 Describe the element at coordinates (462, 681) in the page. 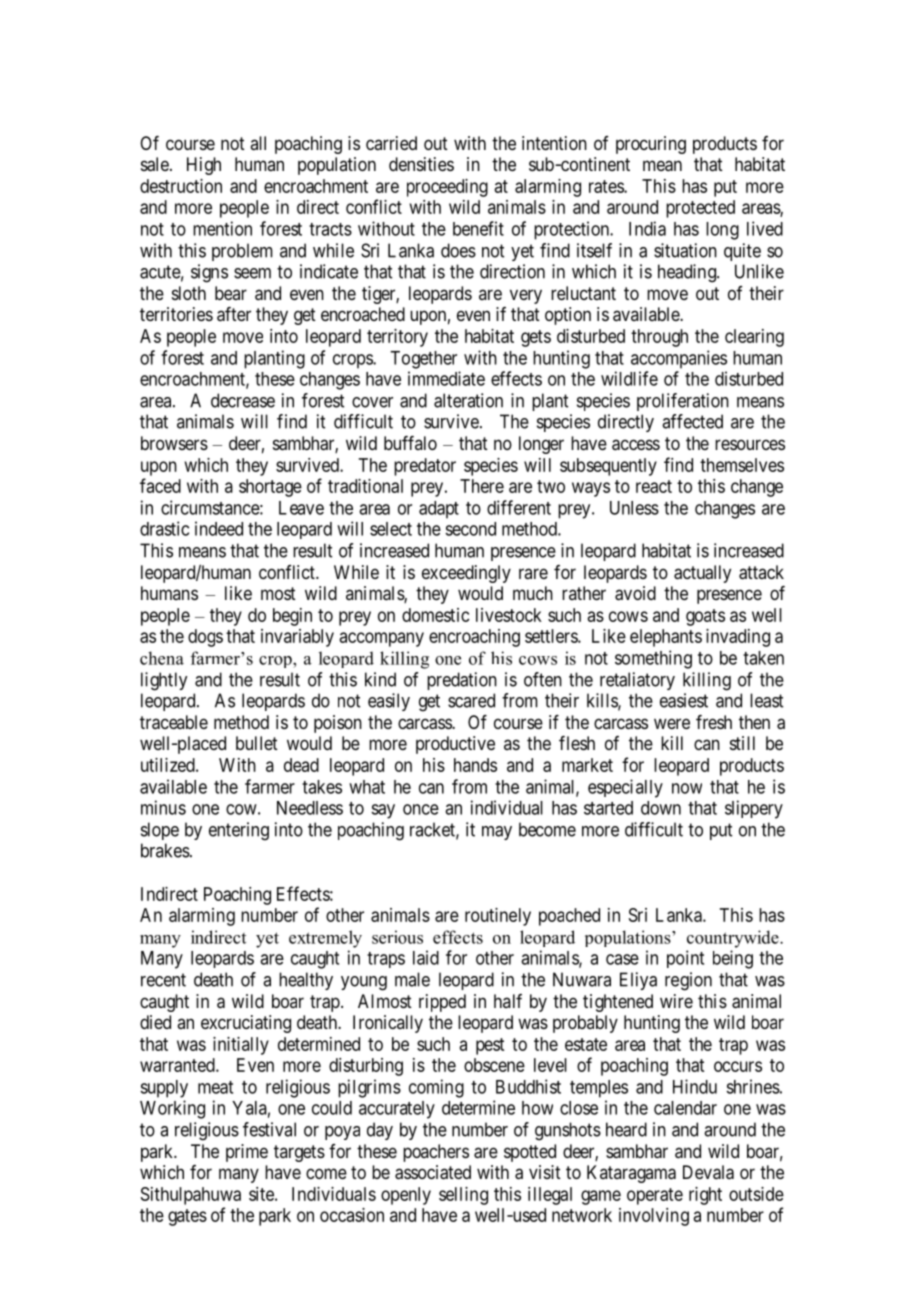

I see `predation` at that location.
